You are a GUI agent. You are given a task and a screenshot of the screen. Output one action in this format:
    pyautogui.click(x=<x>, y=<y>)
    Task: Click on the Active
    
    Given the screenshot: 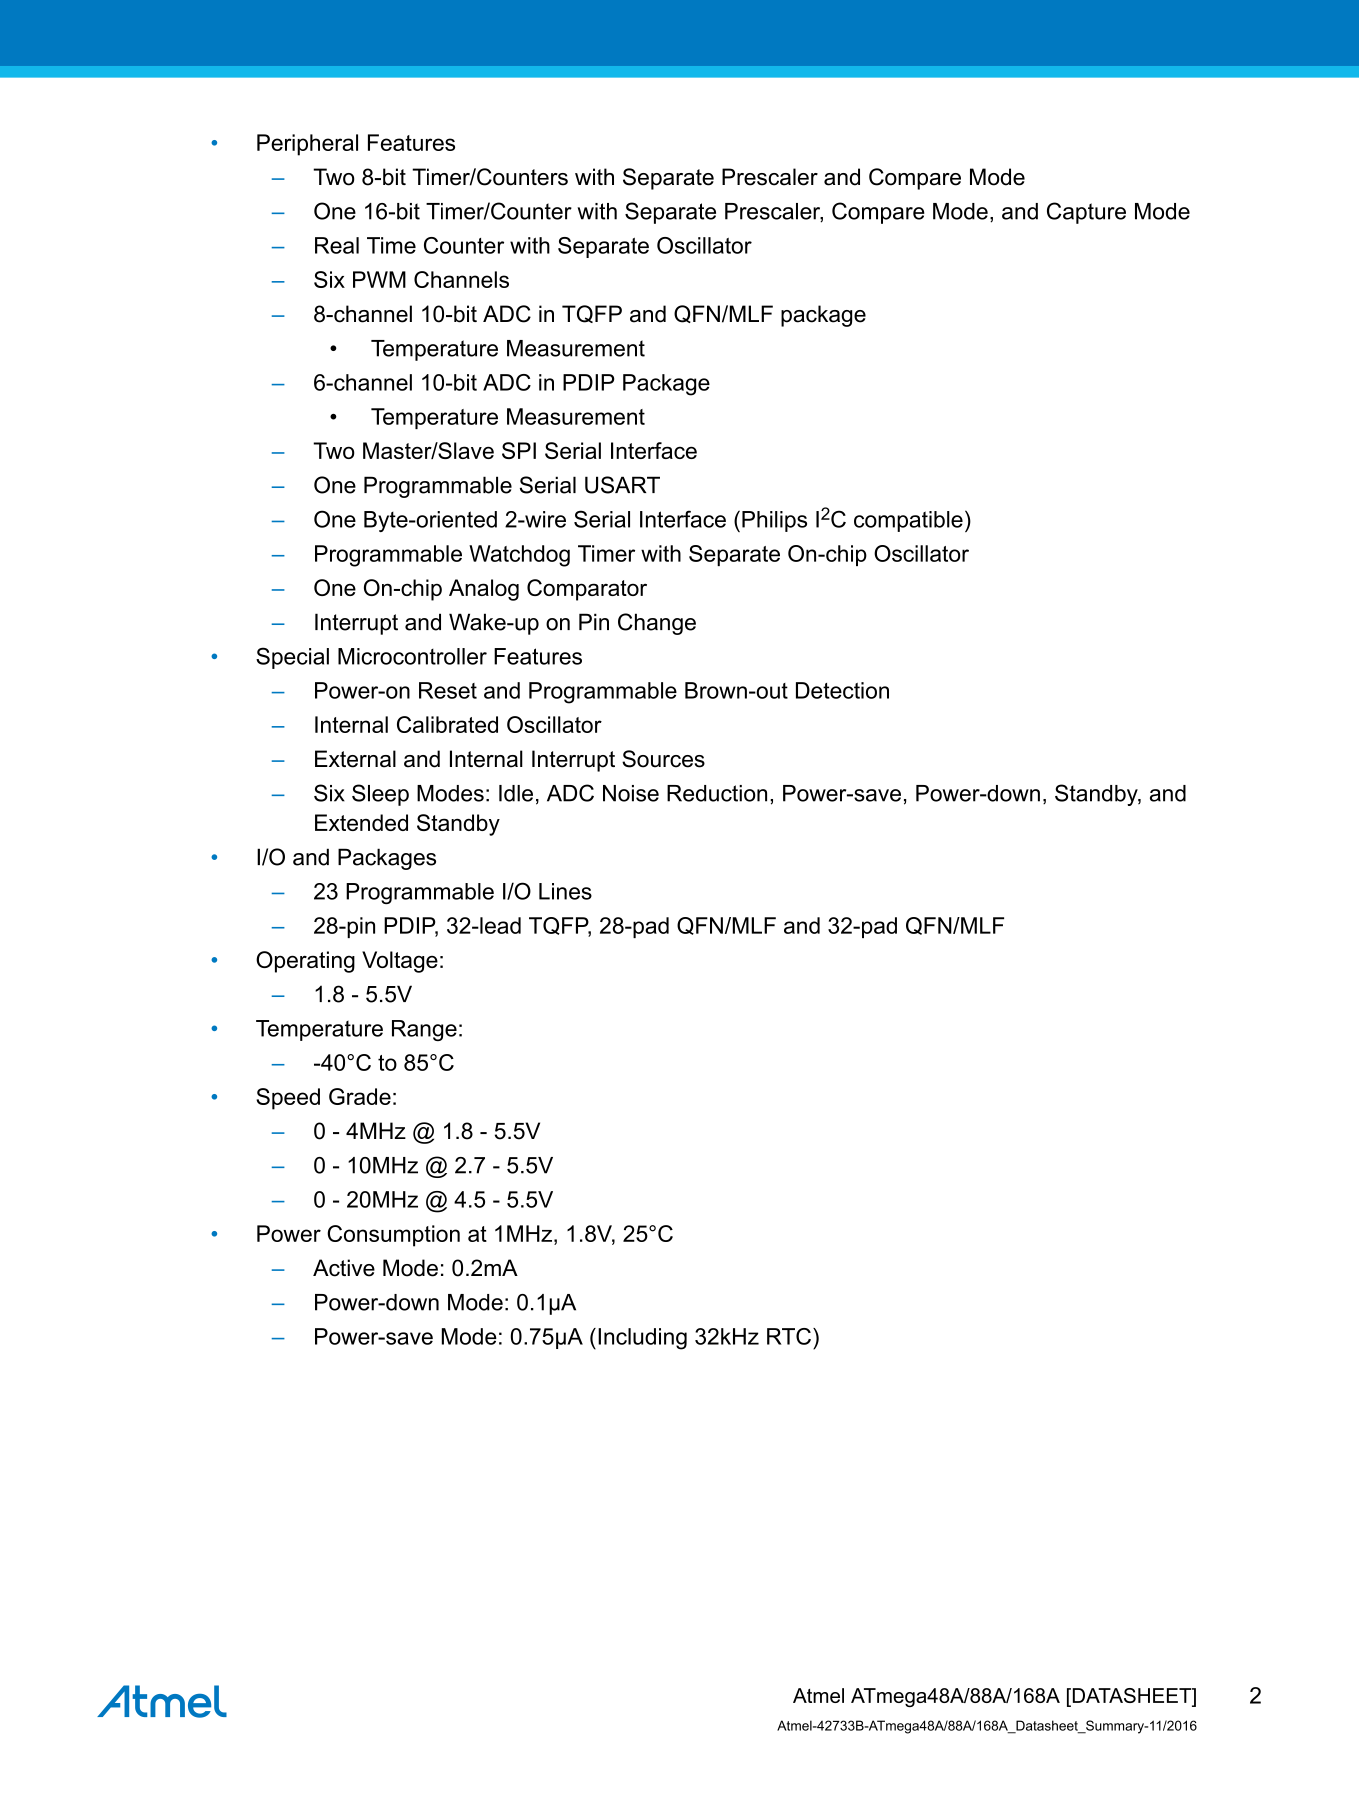 What is the action you would take?
    pyautogui.click(x=344, y=1268)
